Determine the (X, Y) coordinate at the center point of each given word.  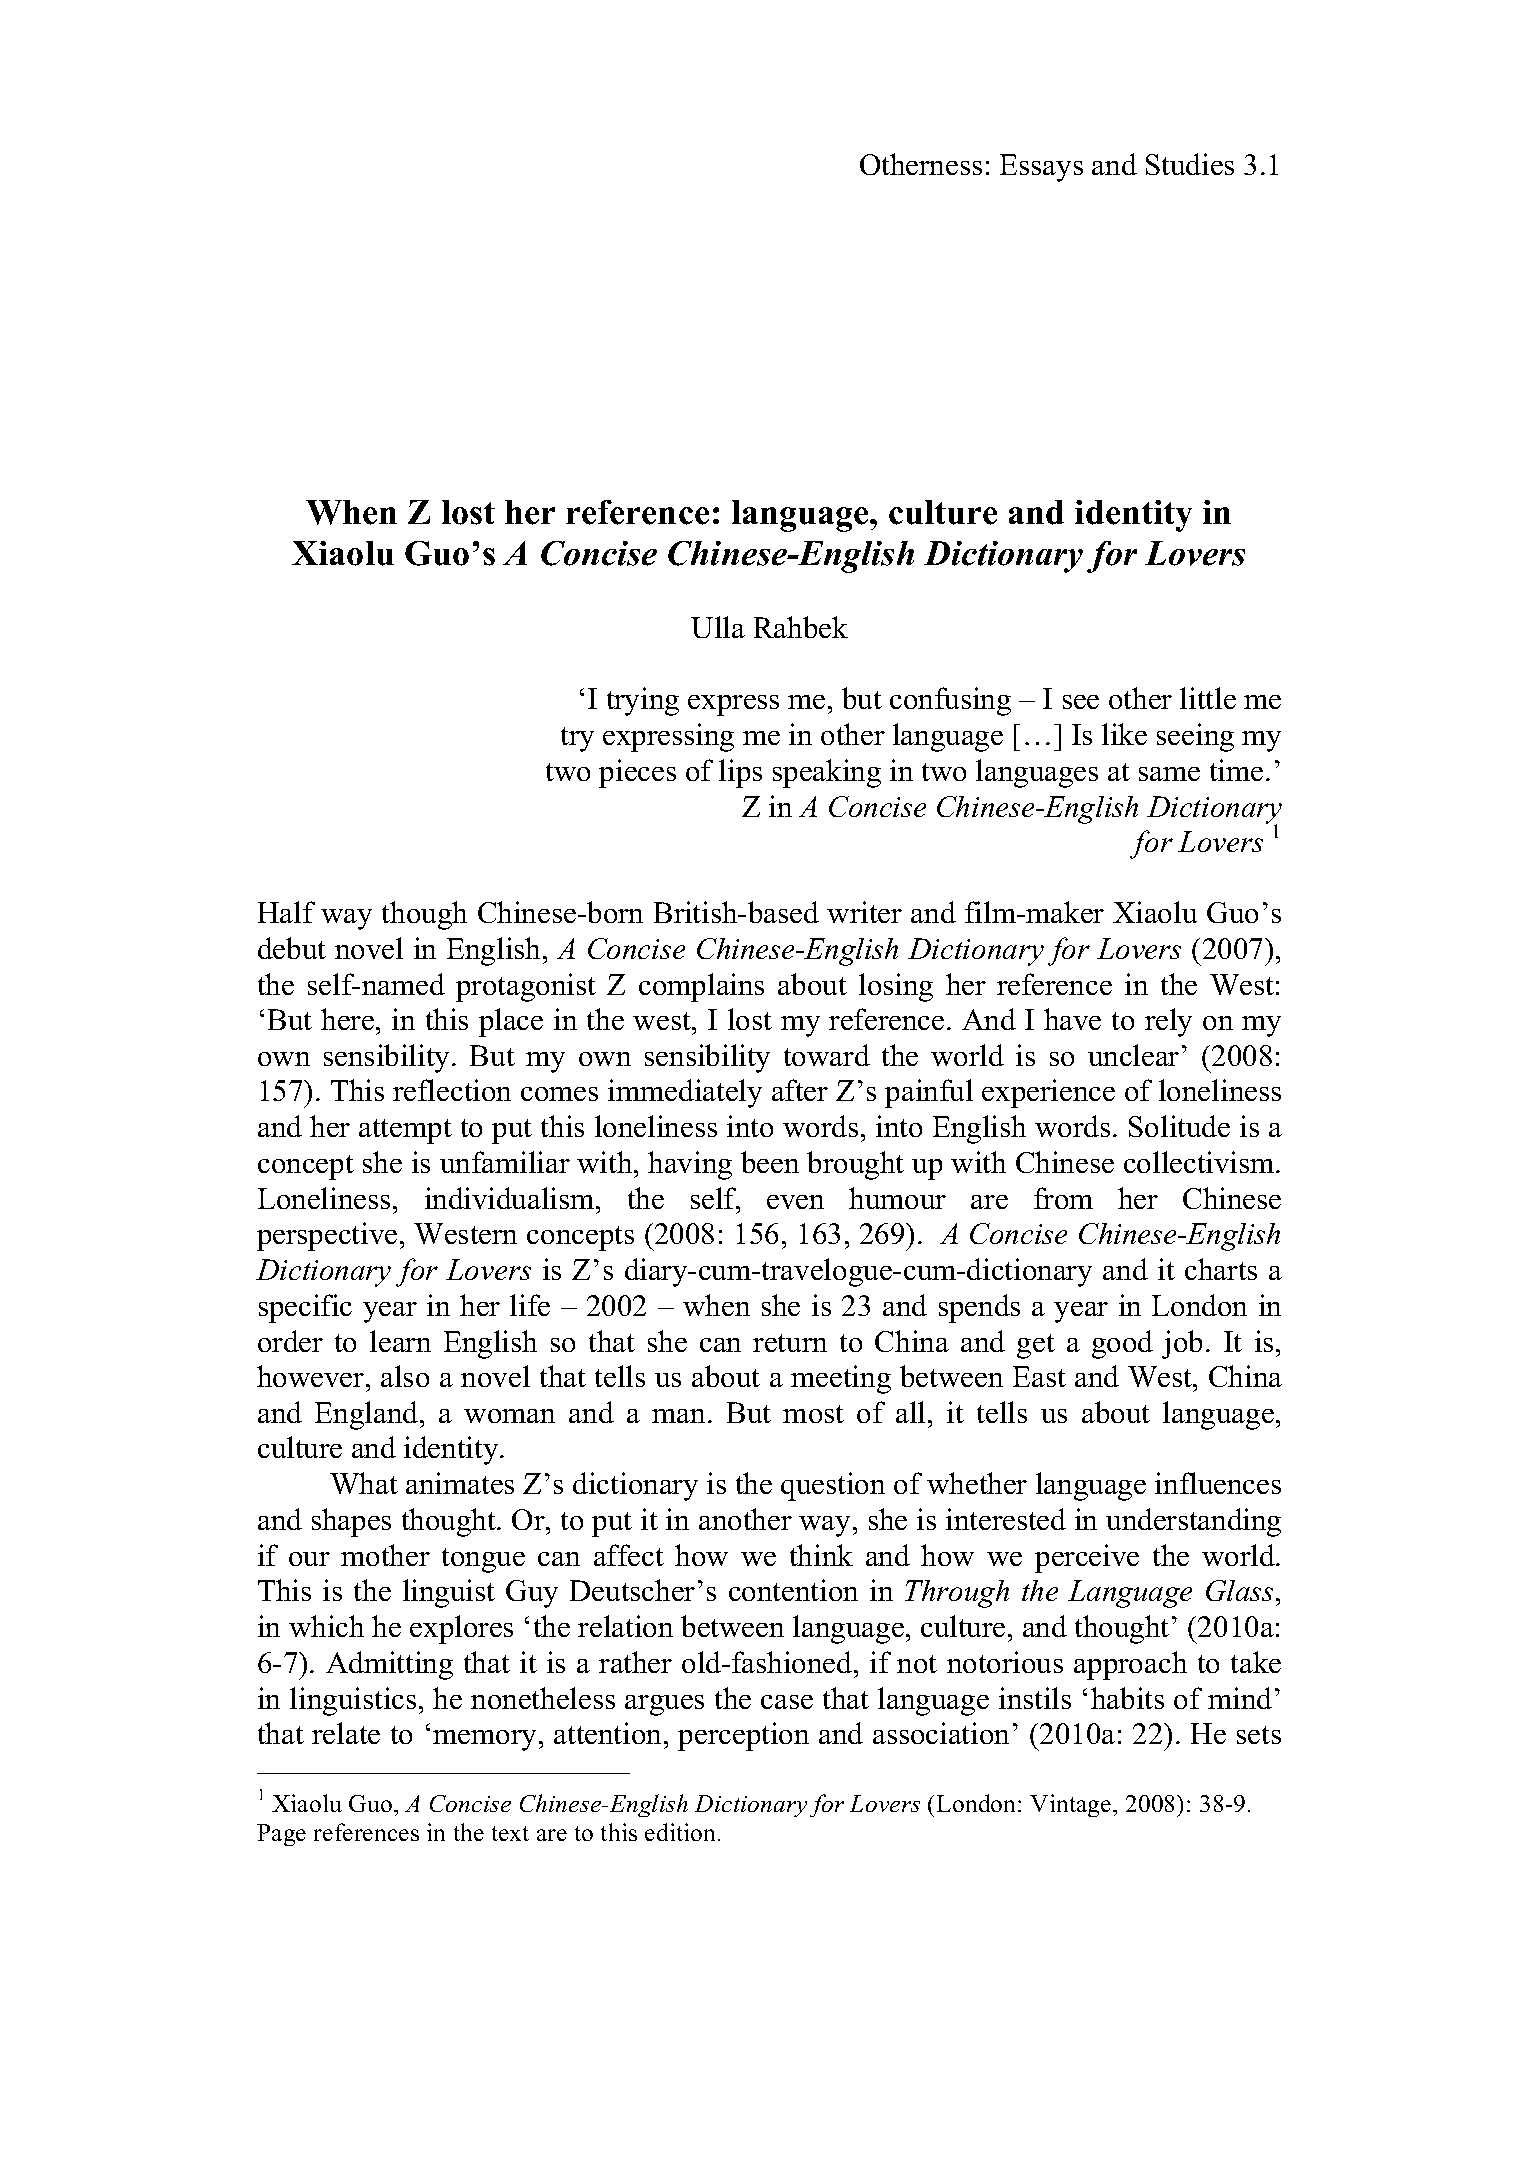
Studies (1190, 164)
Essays (1041, 168)
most (813, 1414)
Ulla (718, 627)
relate (346, 1733)
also (405, 1376)
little (1208, 698)
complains (701, 987)
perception (743, 1736)
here (349, 1019)
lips (740, 773)
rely (1168, 1022)
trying (643, 701)
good (1122, 1344)
